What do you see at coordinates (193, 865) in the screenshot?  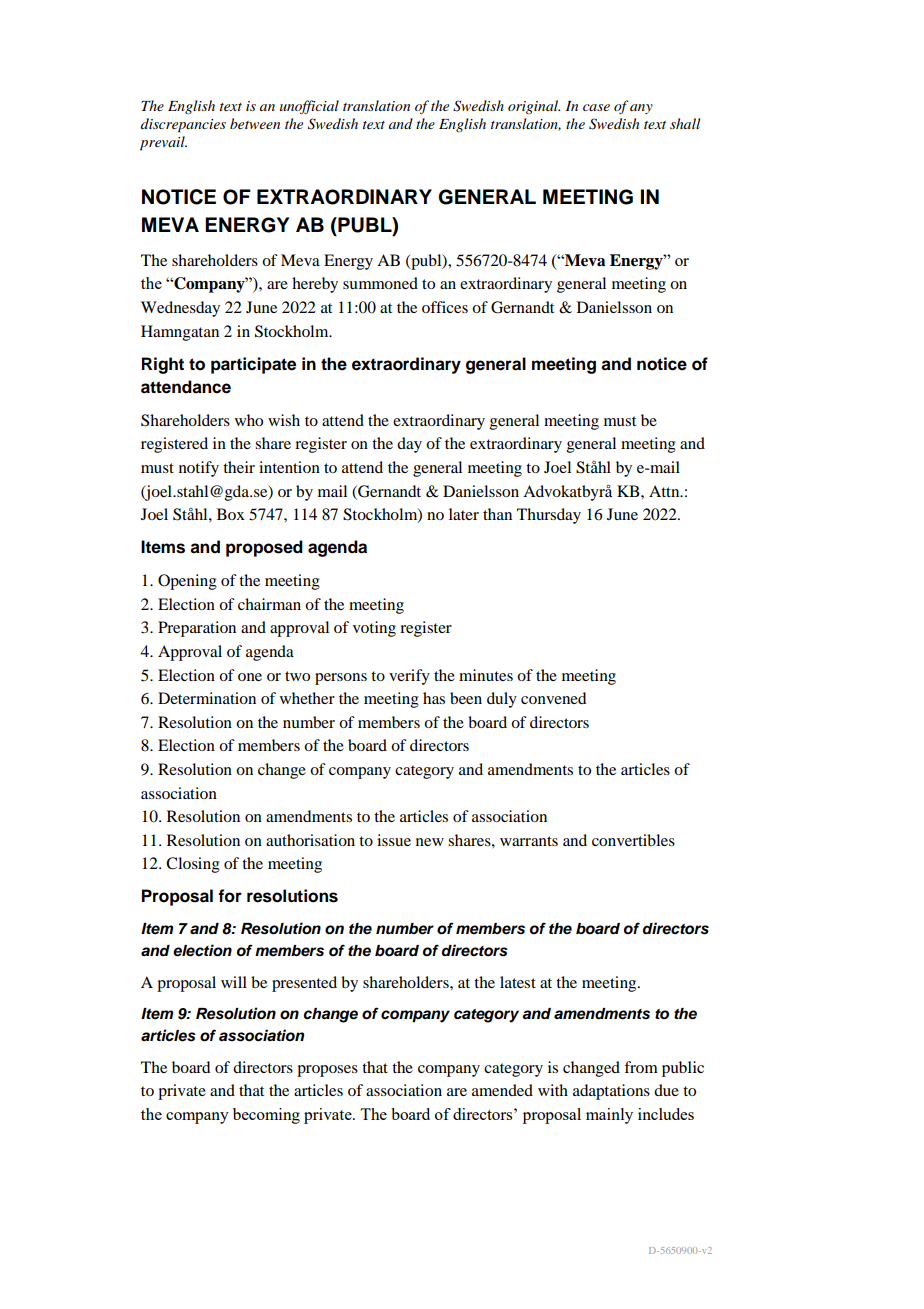 I see `Closing` at bounding box center [193, 865].
